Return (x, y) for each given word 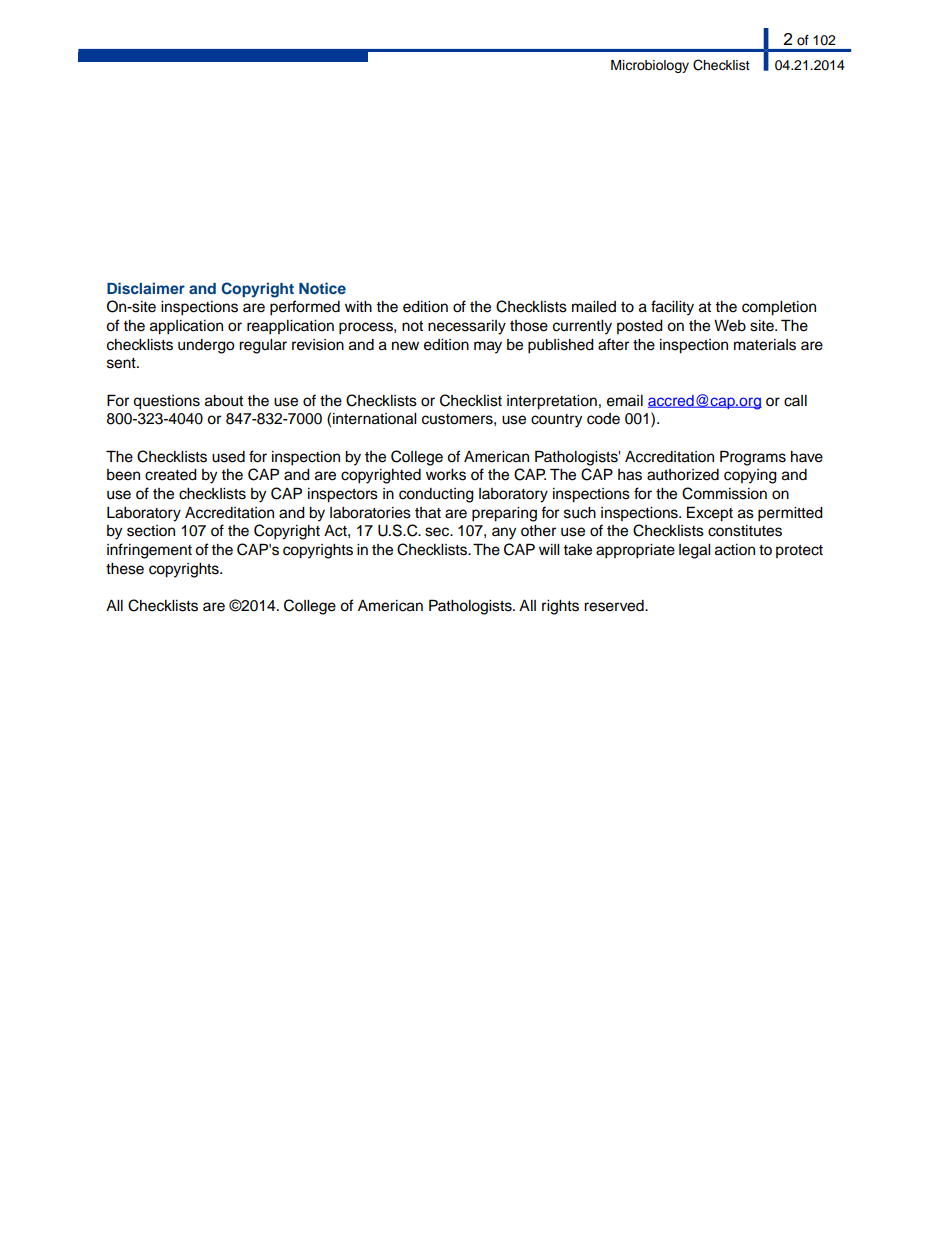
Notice (322, 288)
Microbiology (650, 66)
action (735, 550)
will (549, 549)
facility (672, 308)
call (795, 401)
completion (779, 308)
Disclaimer (146, 288)
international (374, 419)
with (358, 306)
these (125, 569)
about (224, 401)
